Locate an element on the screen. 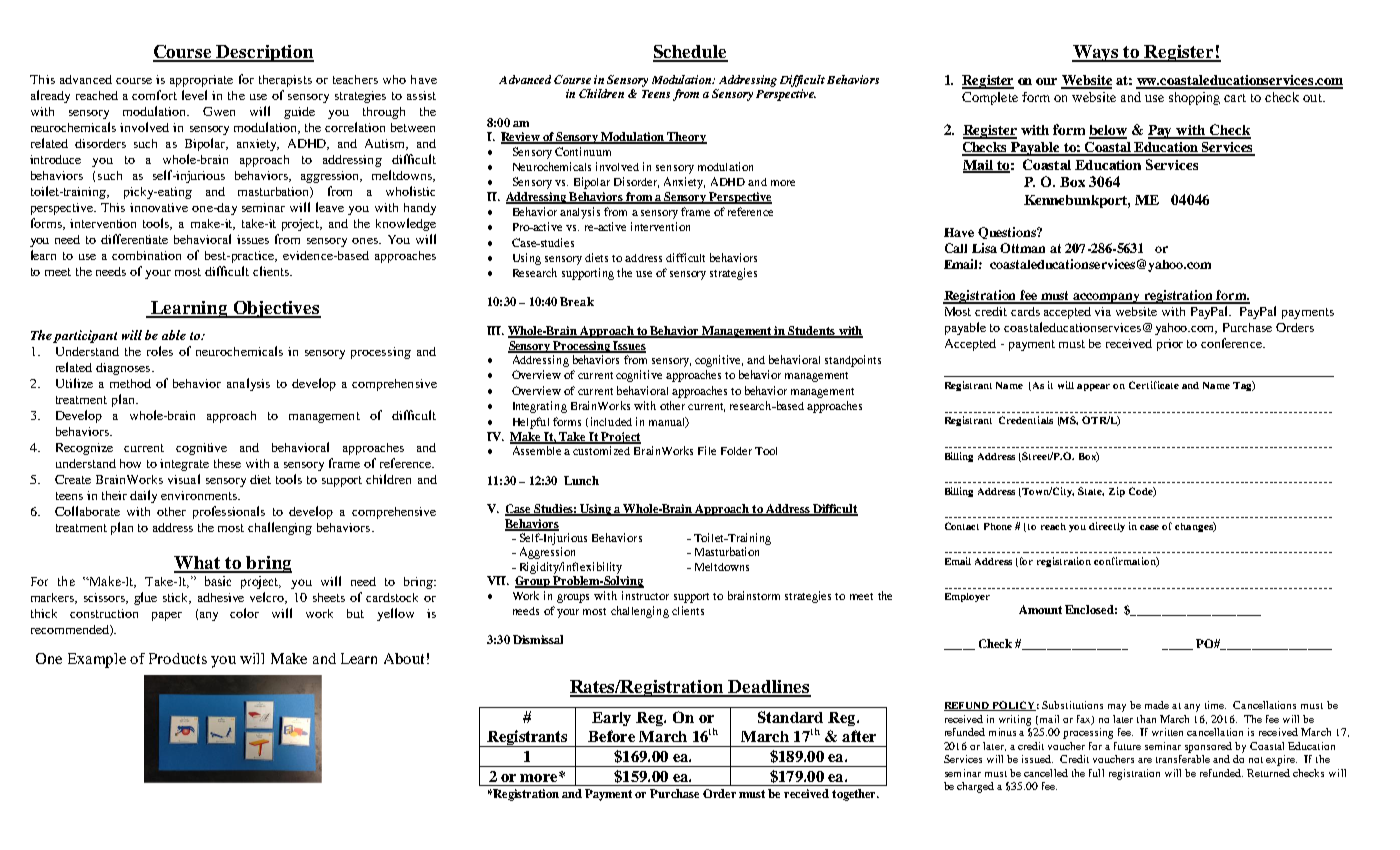 Image resolution: width=1400 pixels, height=850 pixels. Products is located at coordinates (178, 658).
